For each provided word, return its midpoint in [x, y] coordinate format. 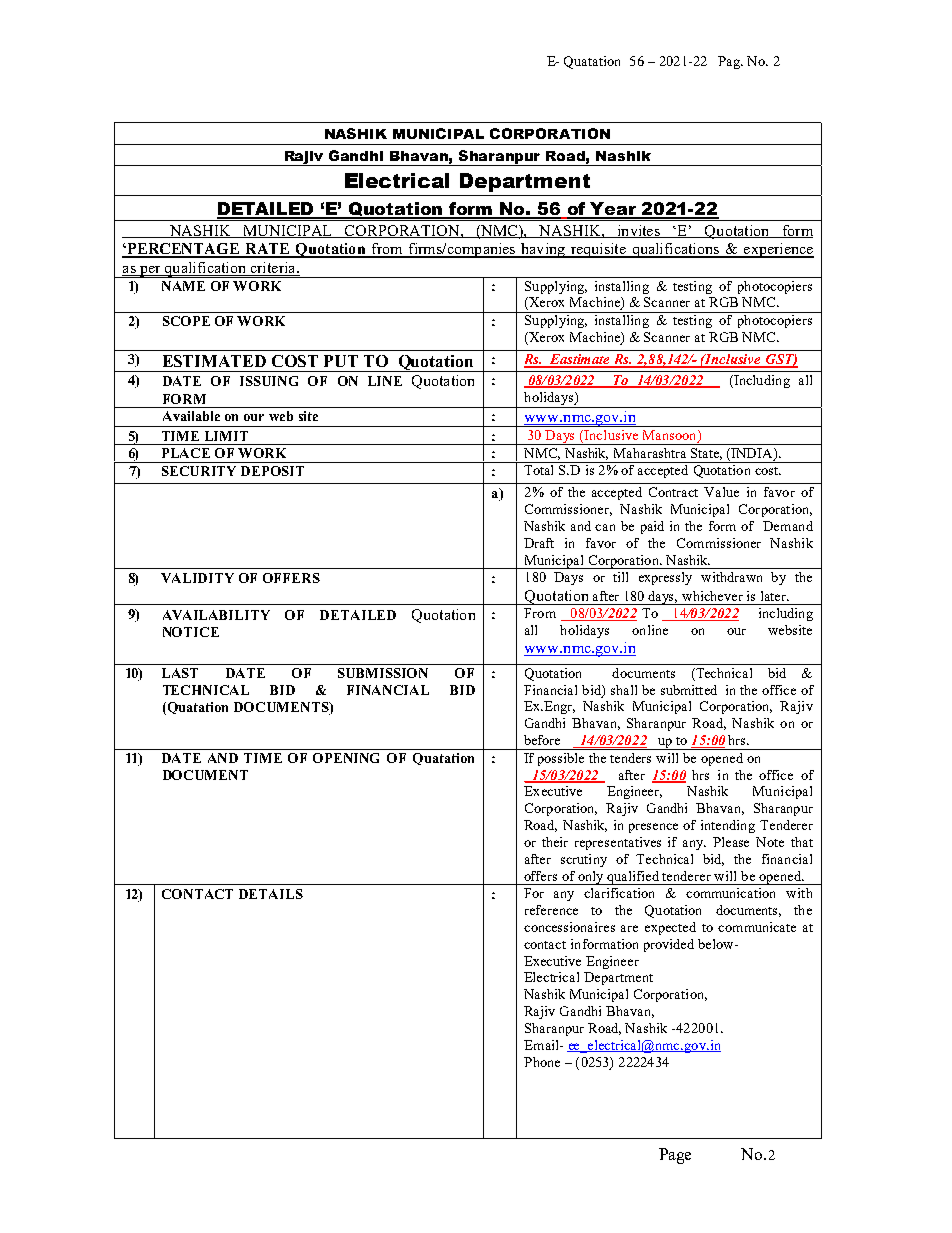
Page [675, 1156]
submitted [689, 690]
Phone [542, 1062]
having [542, 250]
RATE [267, 250]
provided [669, 945]
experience [778, 250]
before [542, 740]
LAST [180, 673]
